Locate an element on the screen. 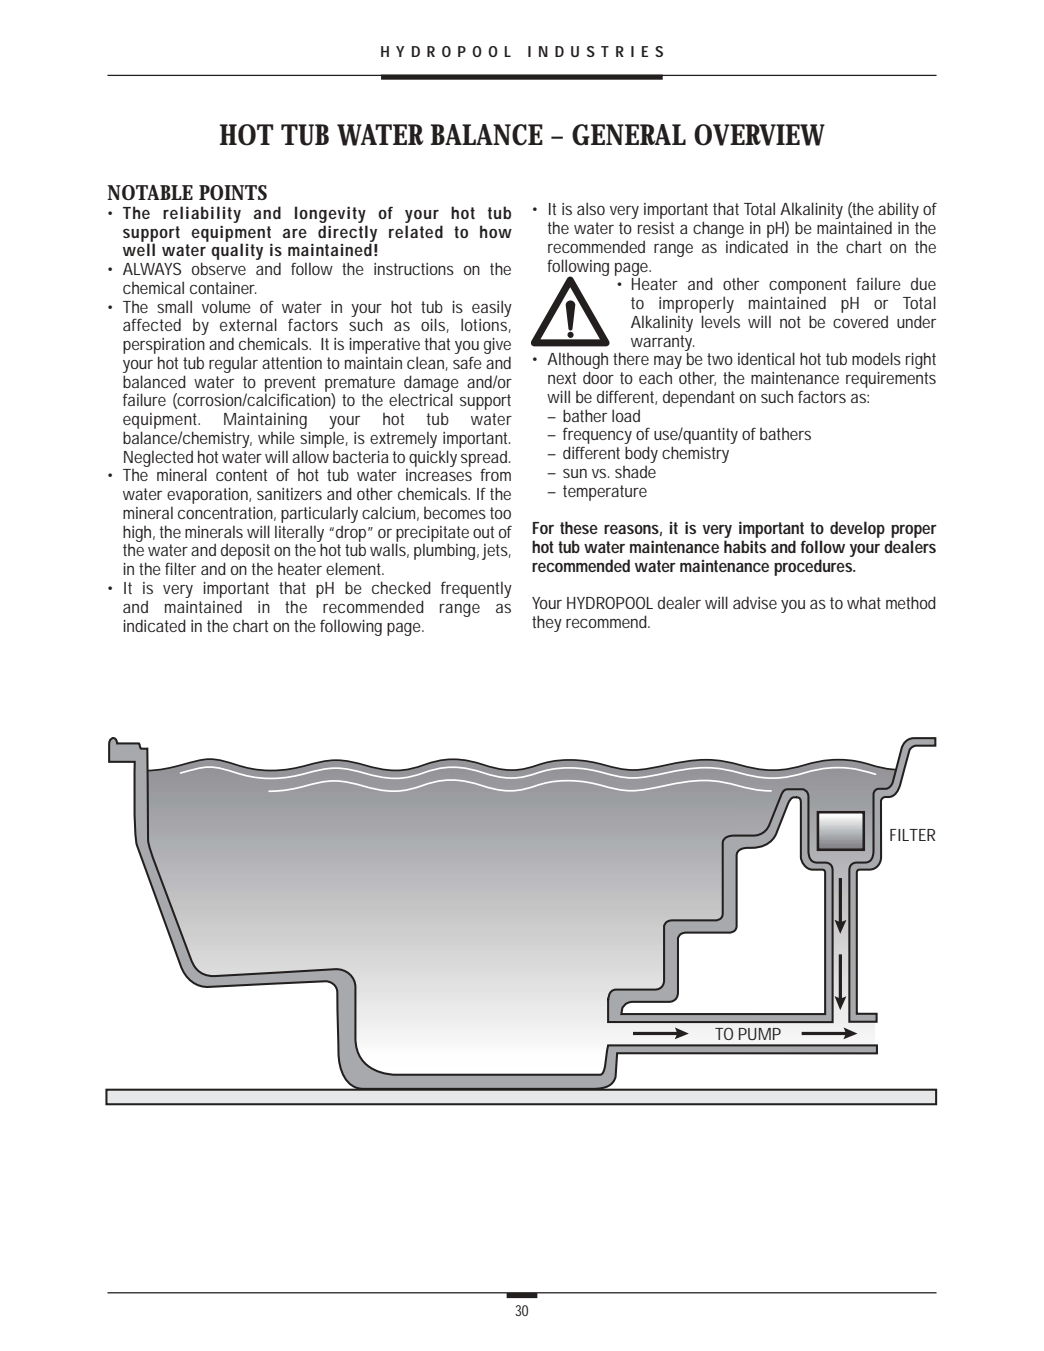 The width and height of the screenshot is (1044, 1351). also is located at coordinates (591, 208).
